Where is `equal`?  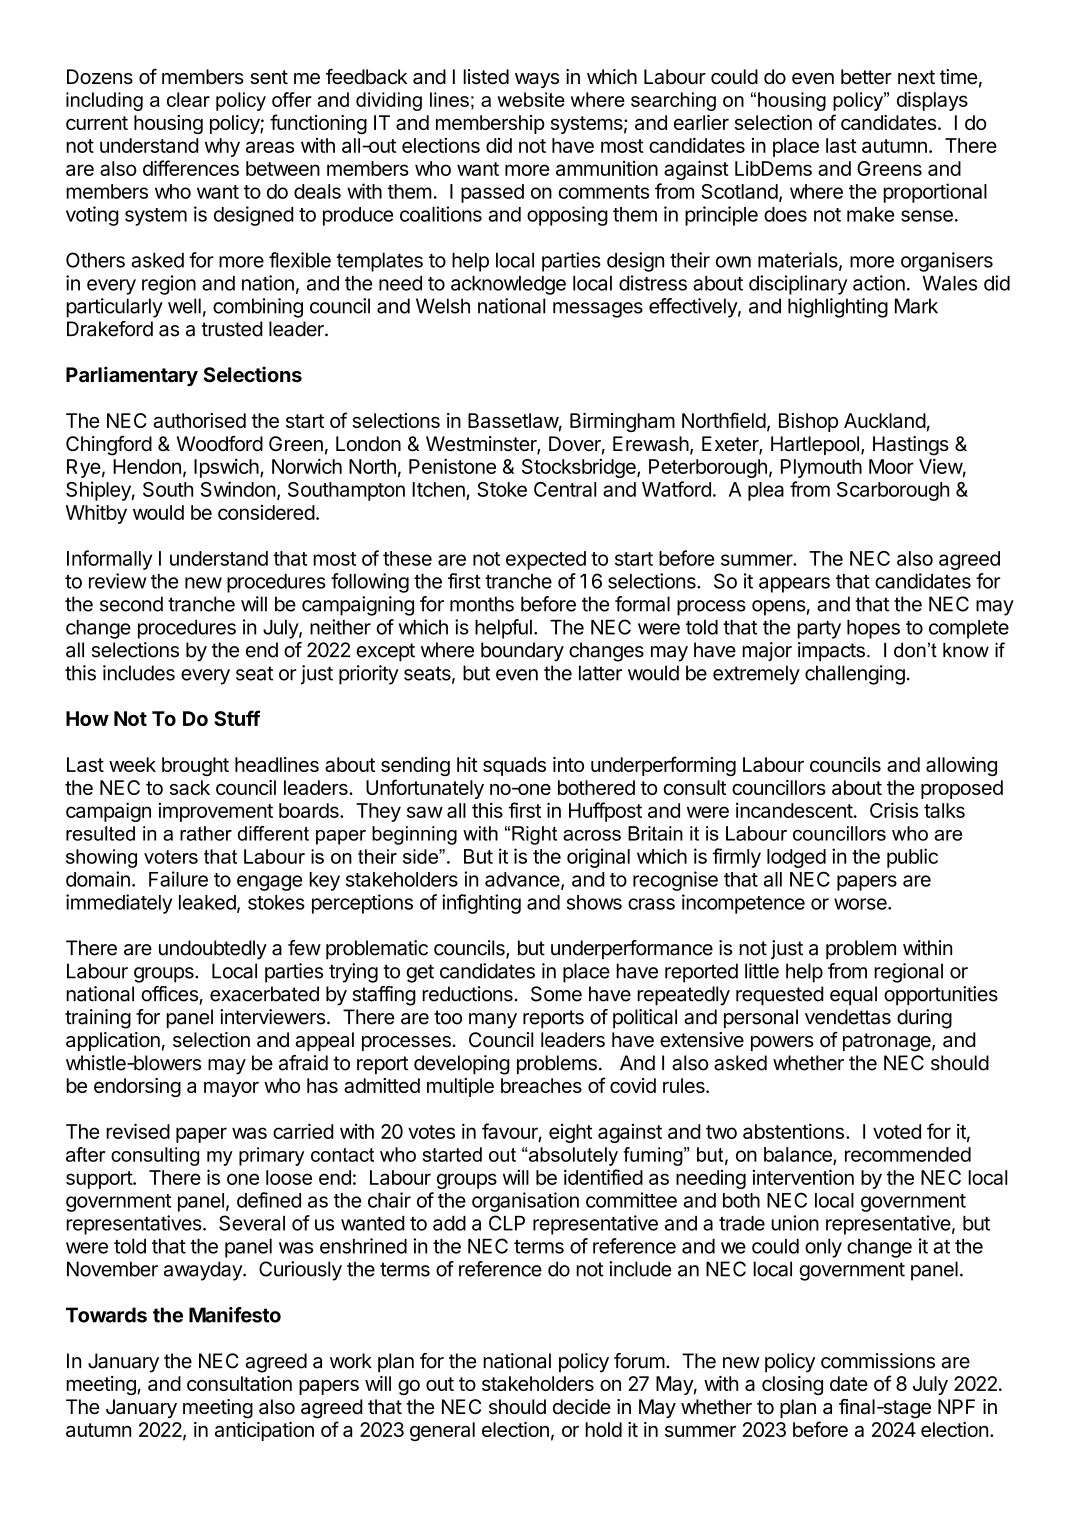 equal is located at coordinates (853, 996).
